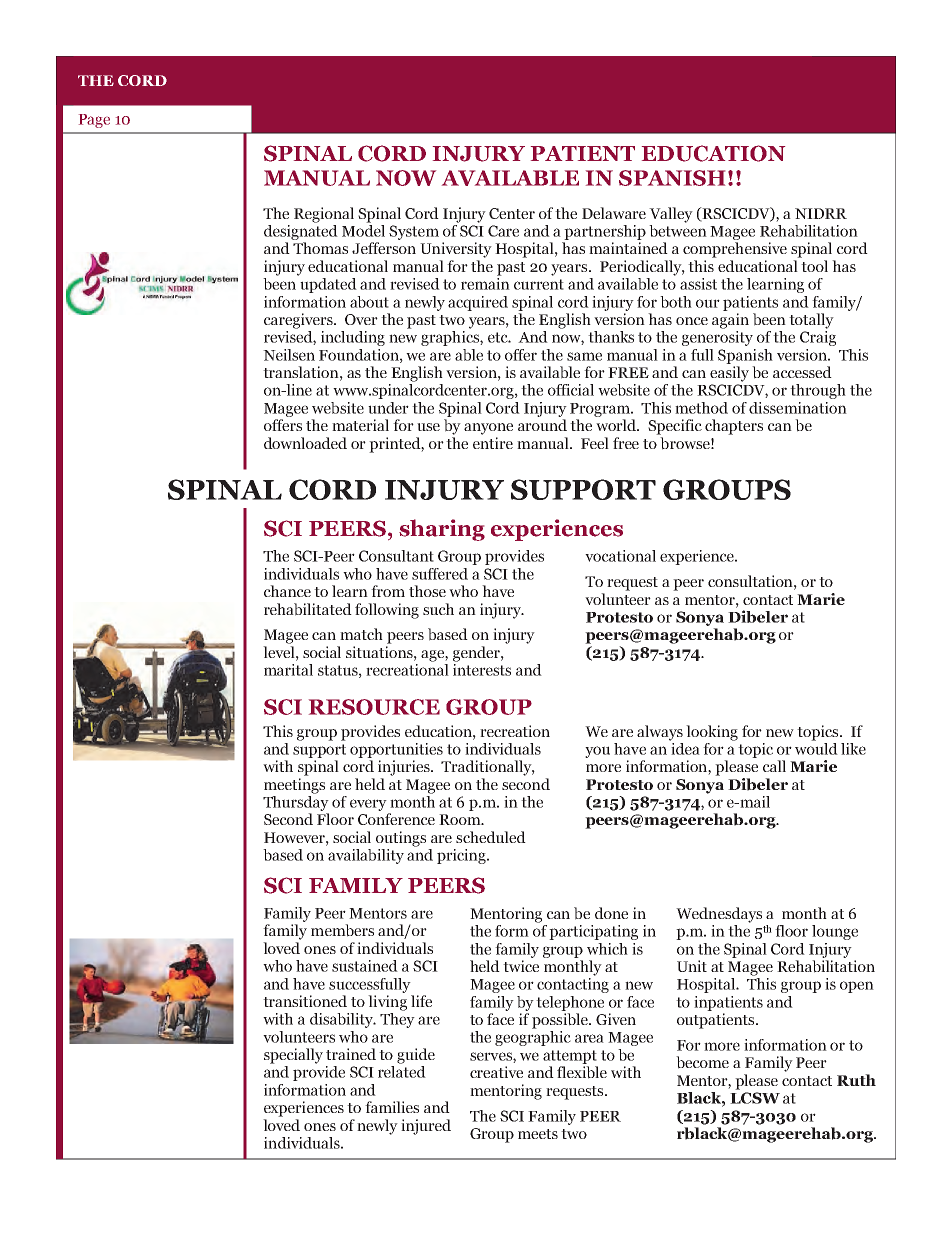  What do you see at coordinates (496, 1072) in the page?
I see `creative` at bounding box center [496, 1072].
